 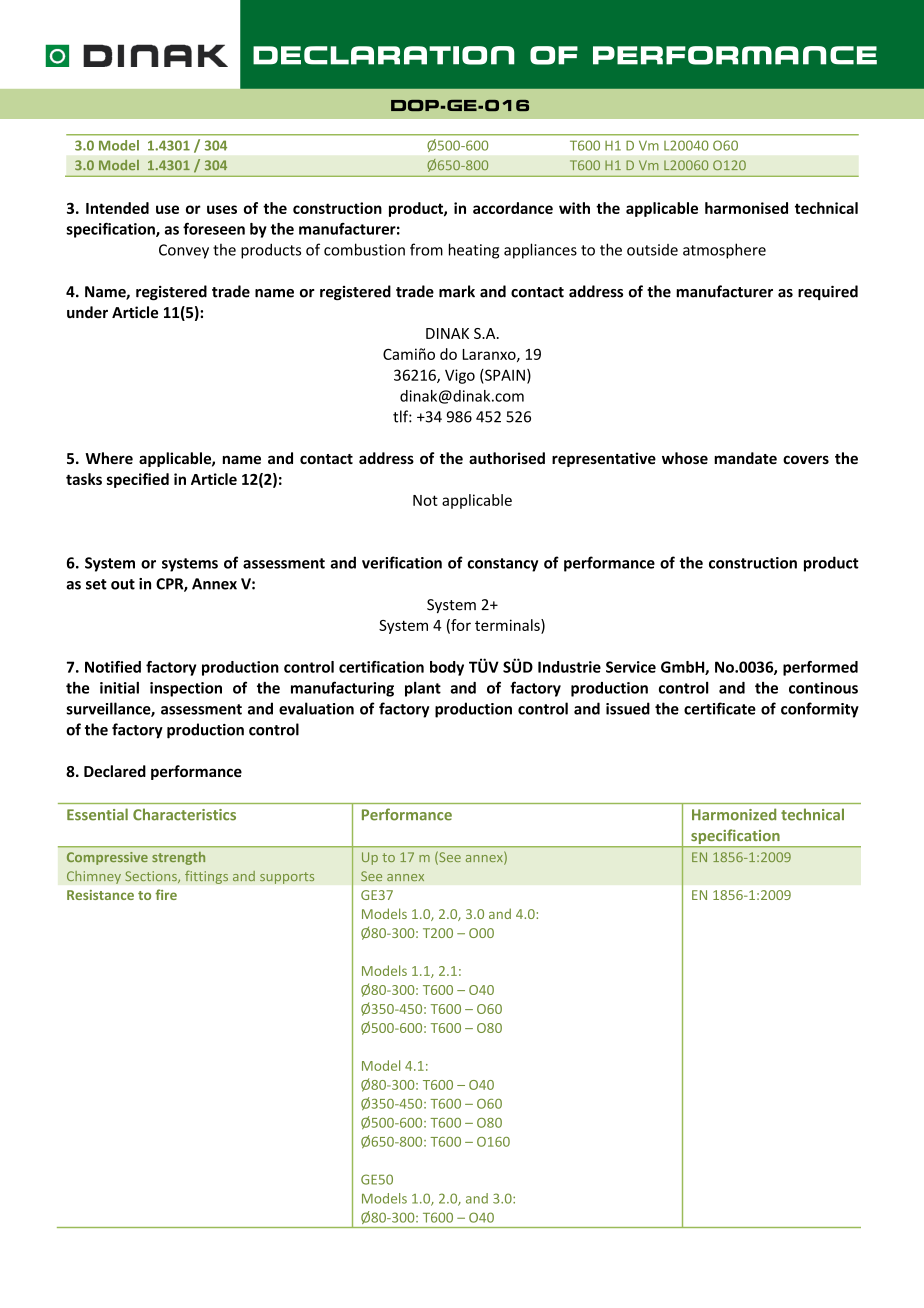 What do you see at coordinates (96, 584) in the document?
I see `set` at bounding box center [96, 584].
